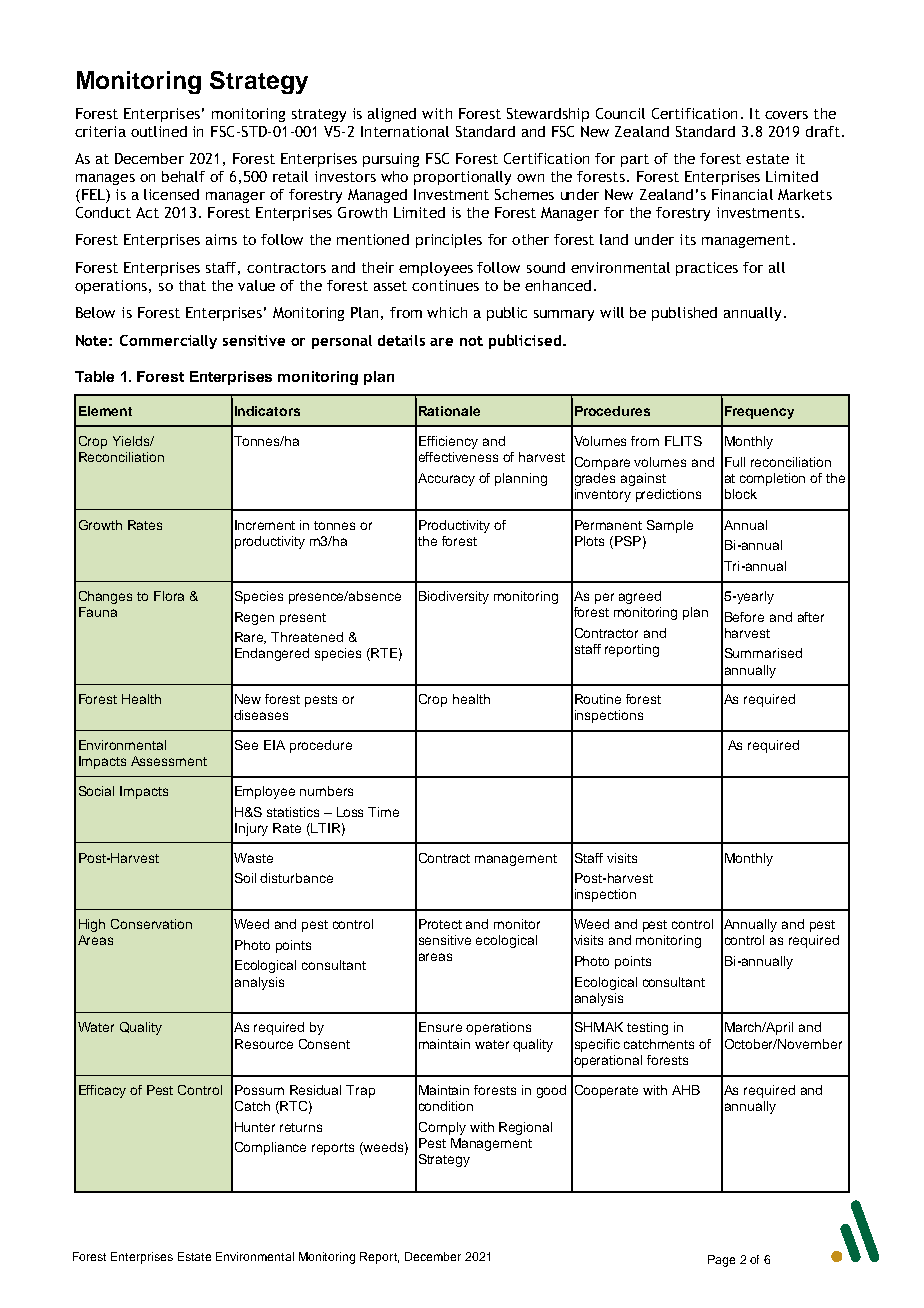 Image resolution: width=924 pixels, height=1308 pixels. What do you see at coordinates (744, 617) in the image?
I see `Before` at bounding box center [744, 617].
